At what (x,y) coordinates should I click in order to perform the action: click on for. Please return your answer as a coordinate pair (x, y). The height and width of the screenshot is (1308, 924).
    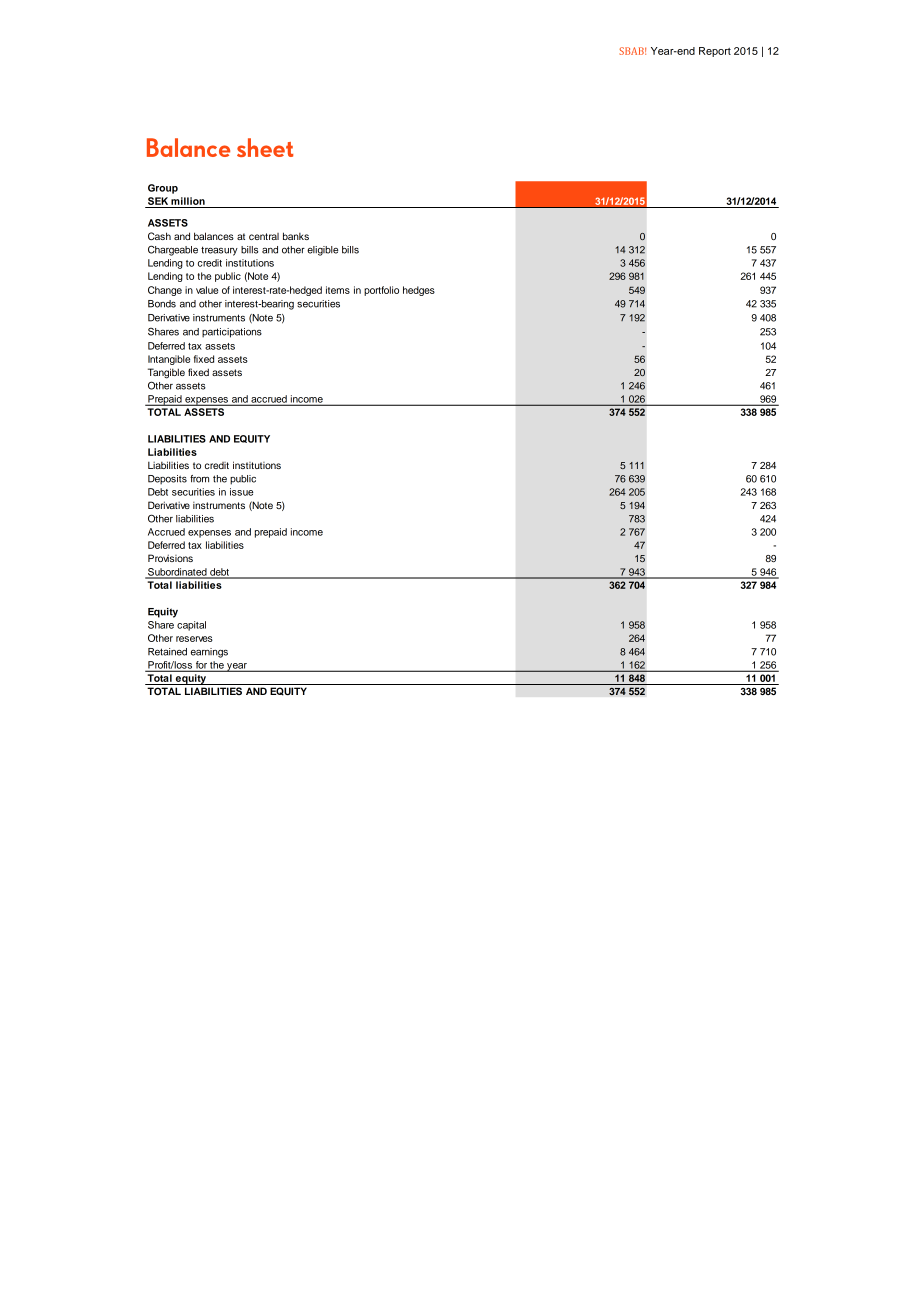
    Looking at the image, I should click on (201, 666).
